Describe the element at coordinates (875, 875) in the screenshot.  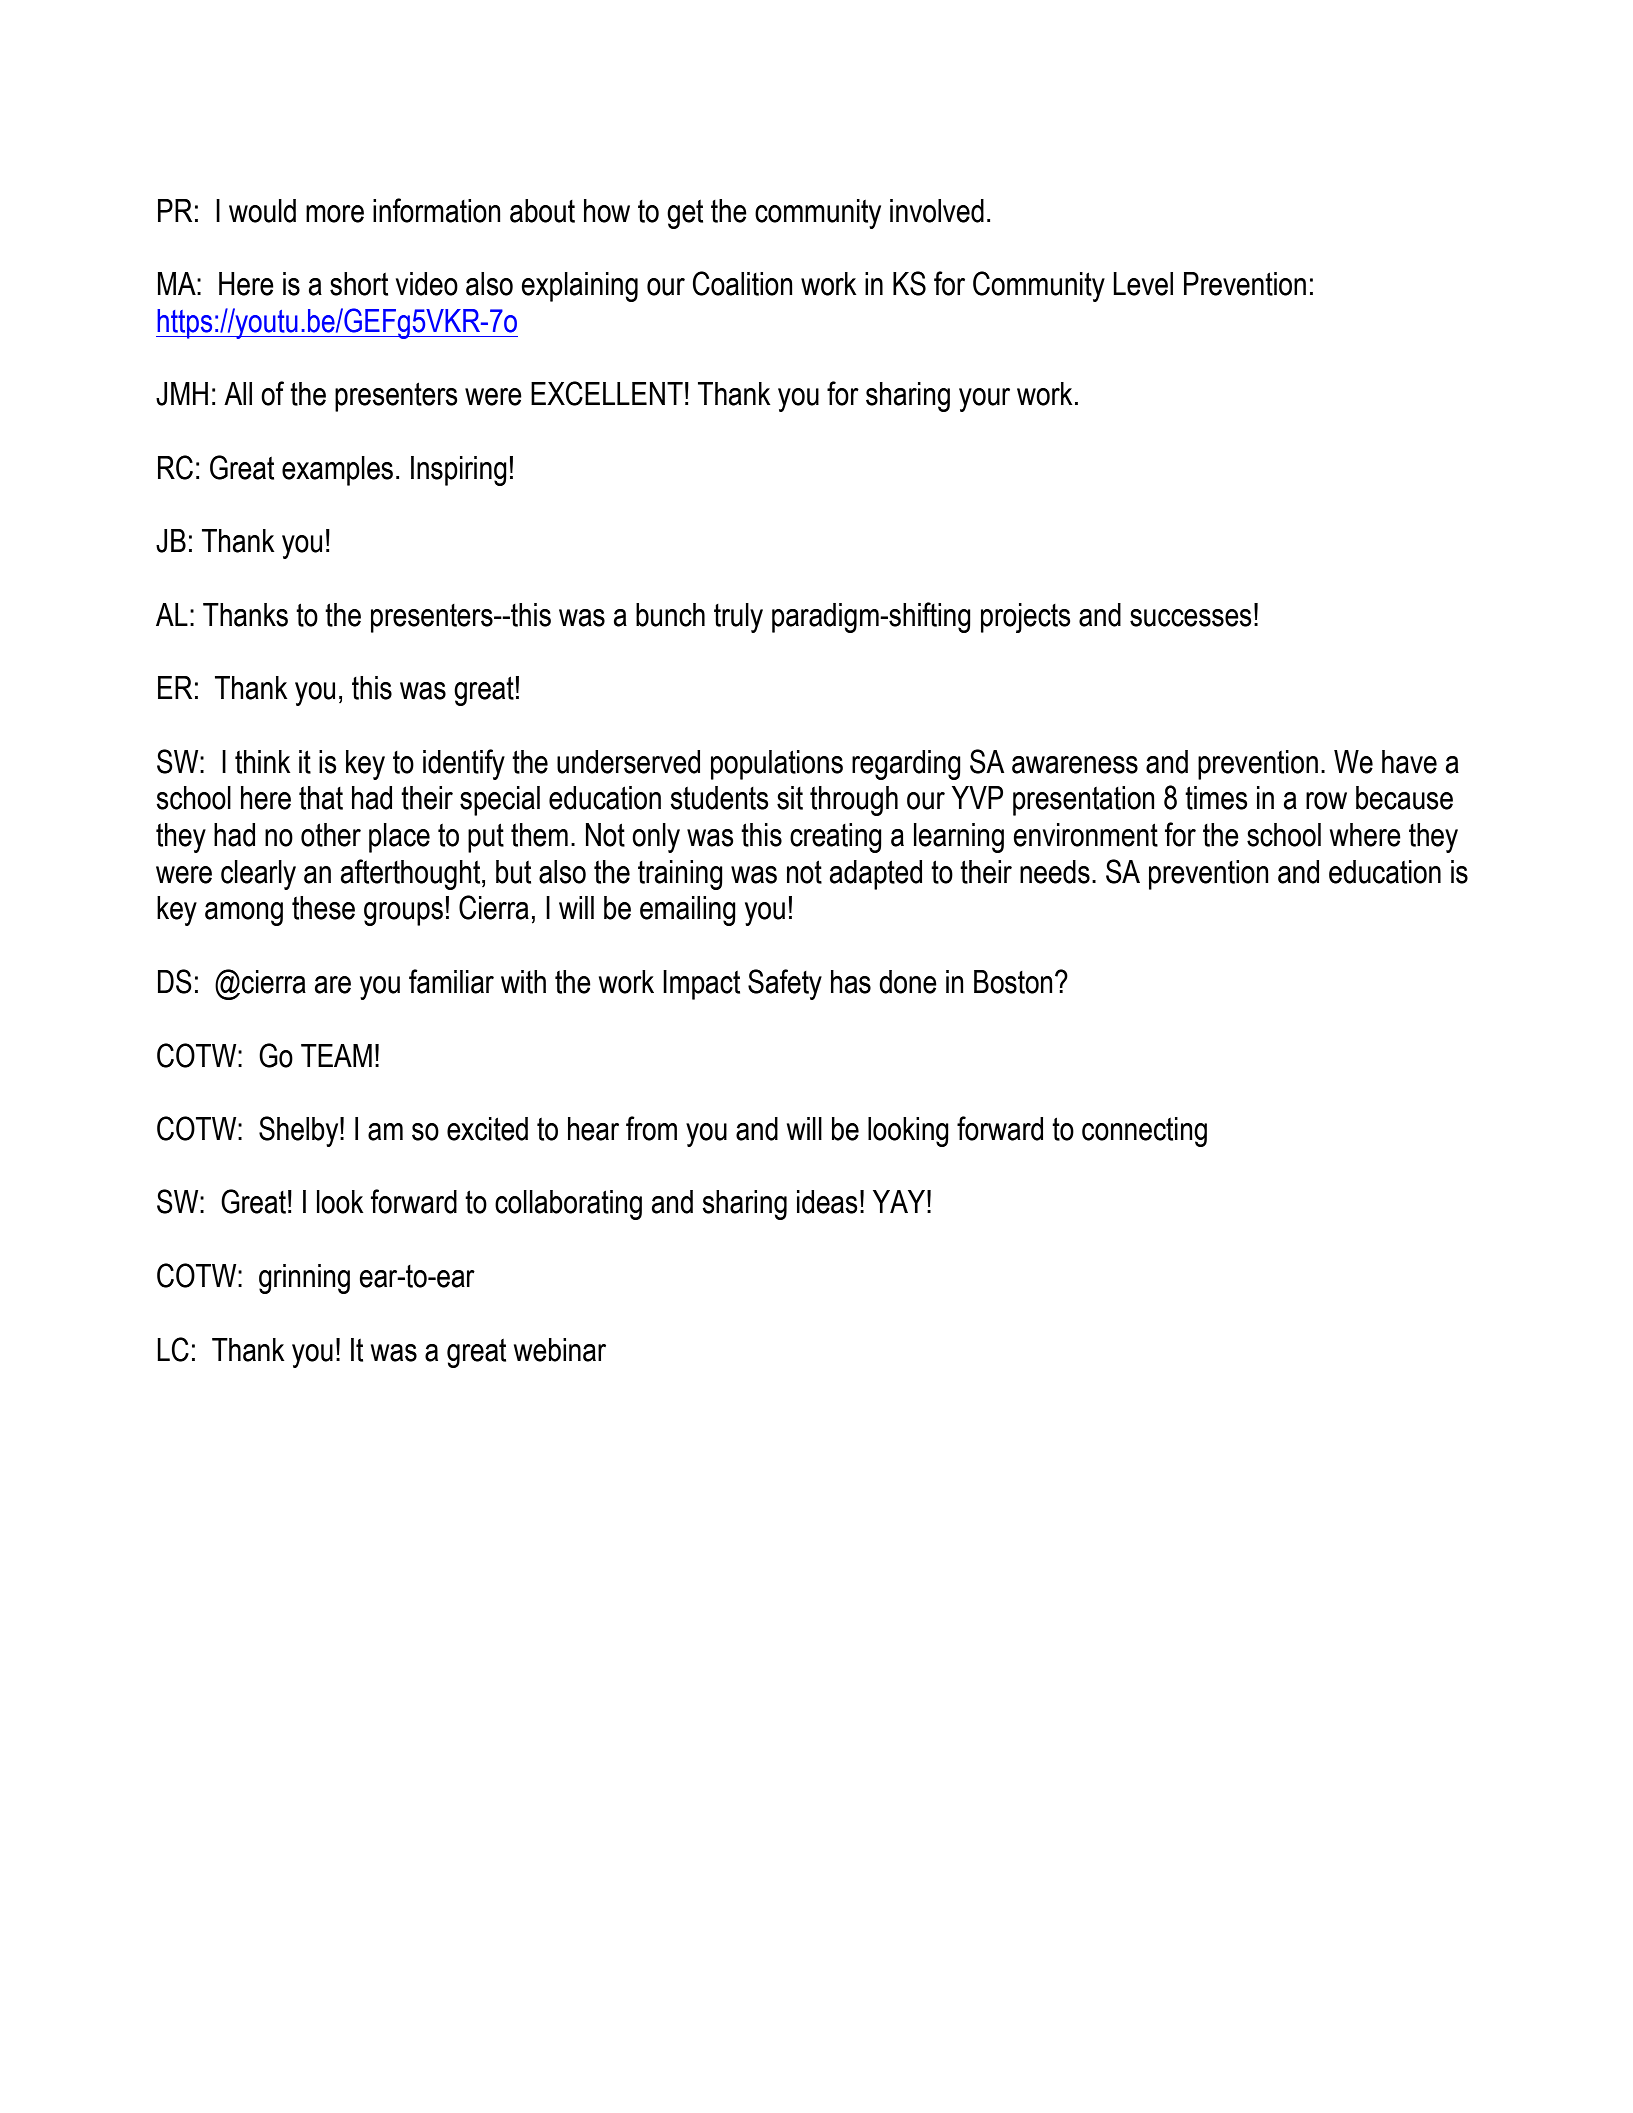
I see `adapted` at that location.
